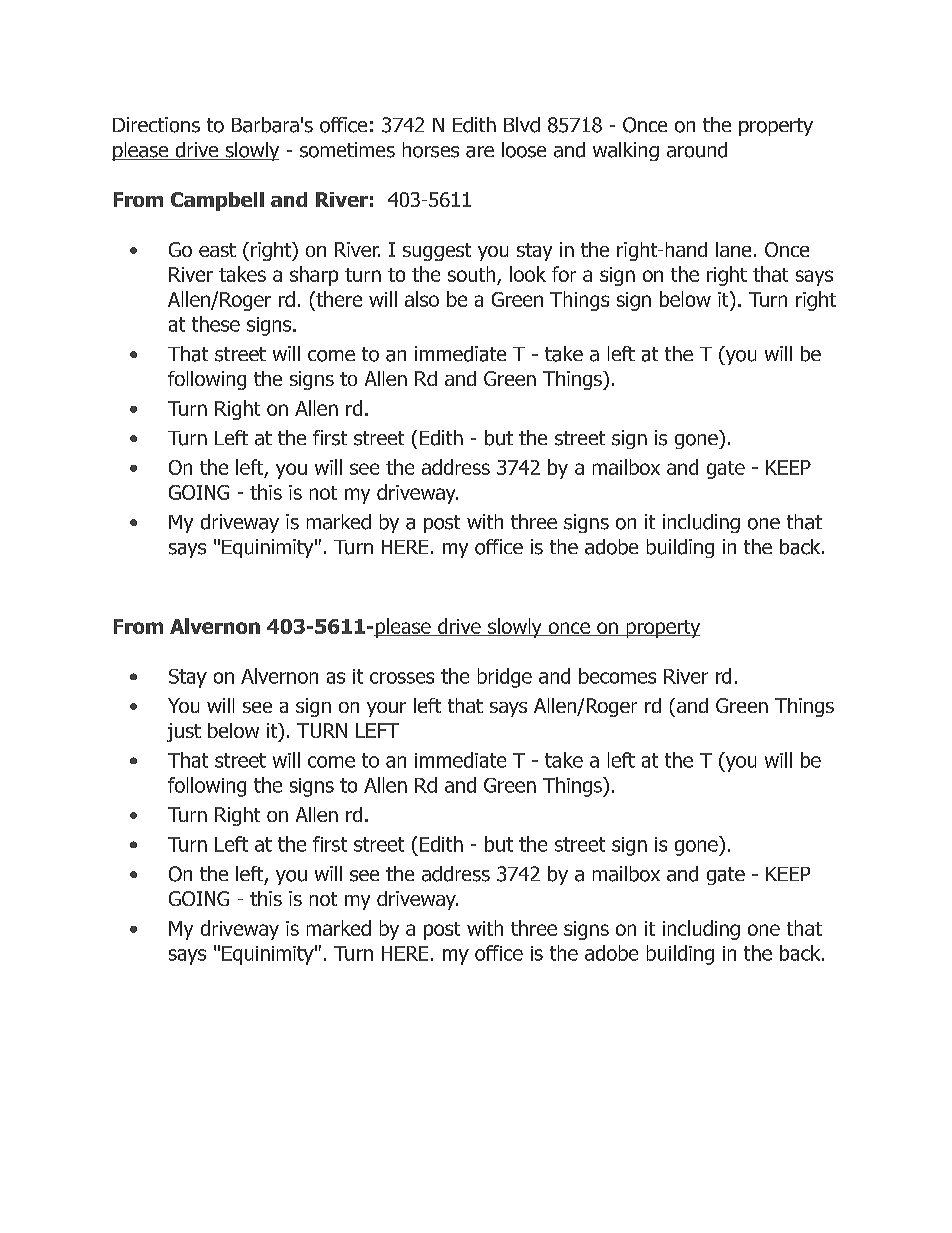 This screenshot has height=1233, width=952. What do you see at coordinates (402, 678) in the screenshot?
I see `crosses` at bounding box center [402, 678].
